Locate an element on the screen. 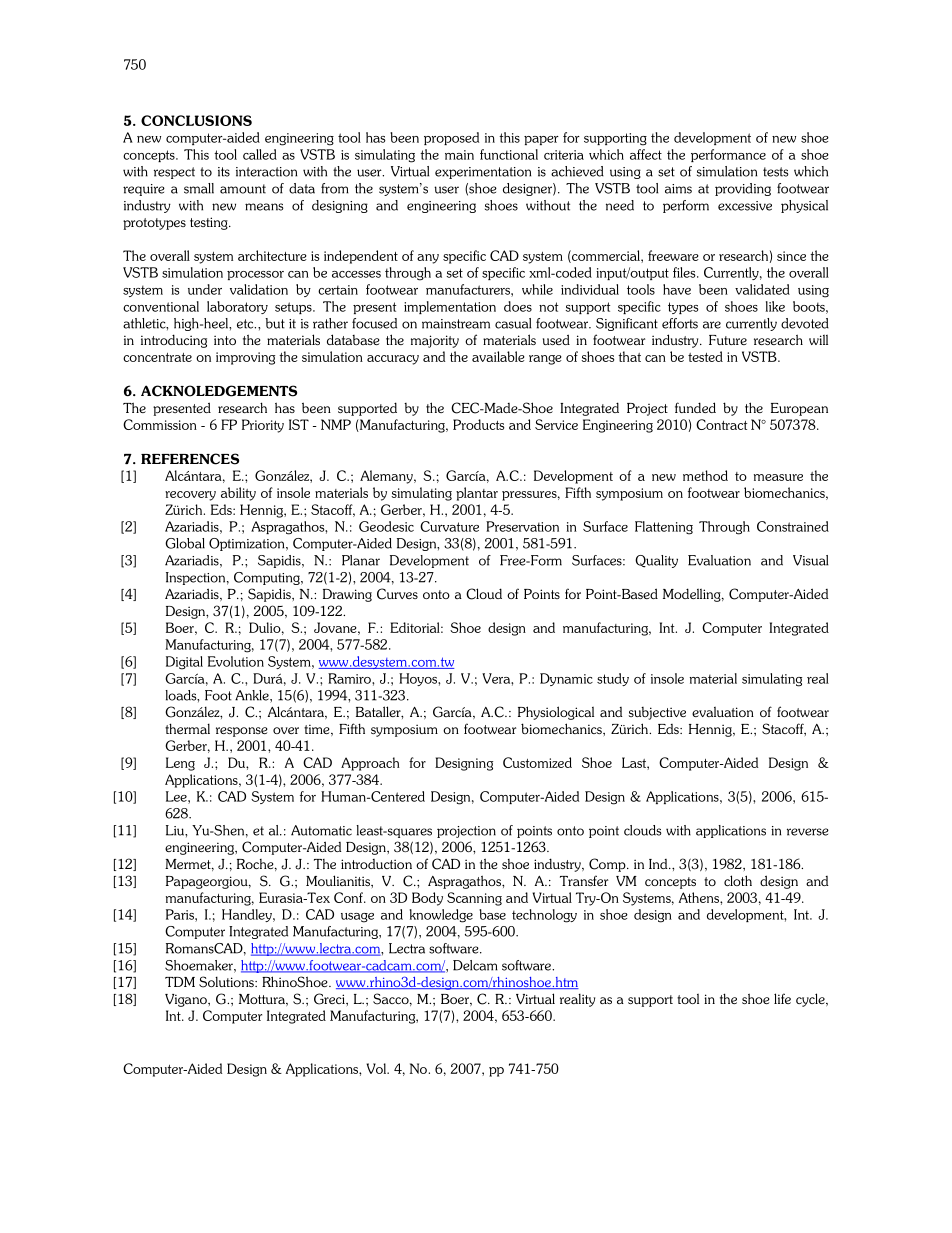 The image size is (952, 1233). tests is located at coordinates (776, 172).
